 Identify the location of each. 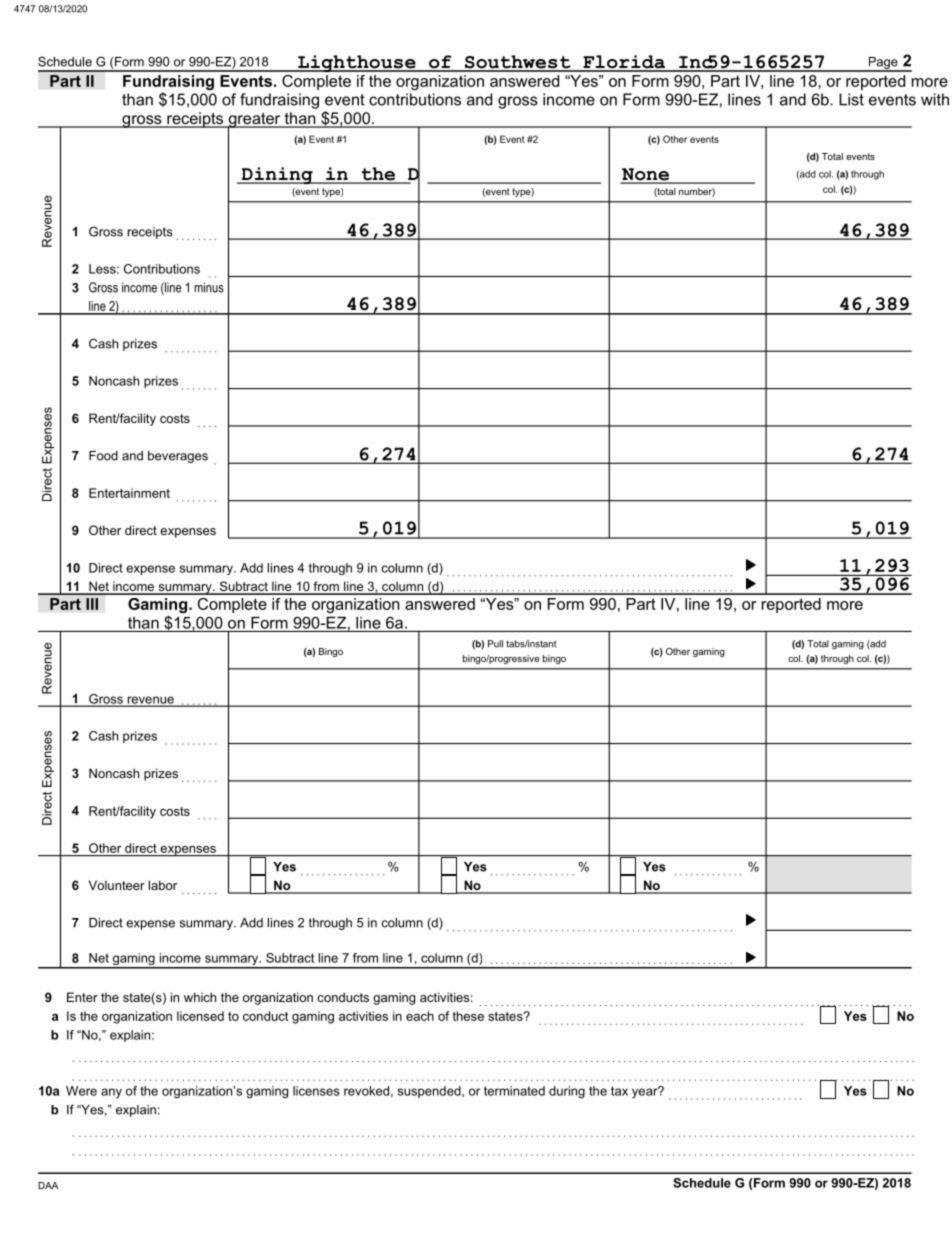
(420, 1016).
